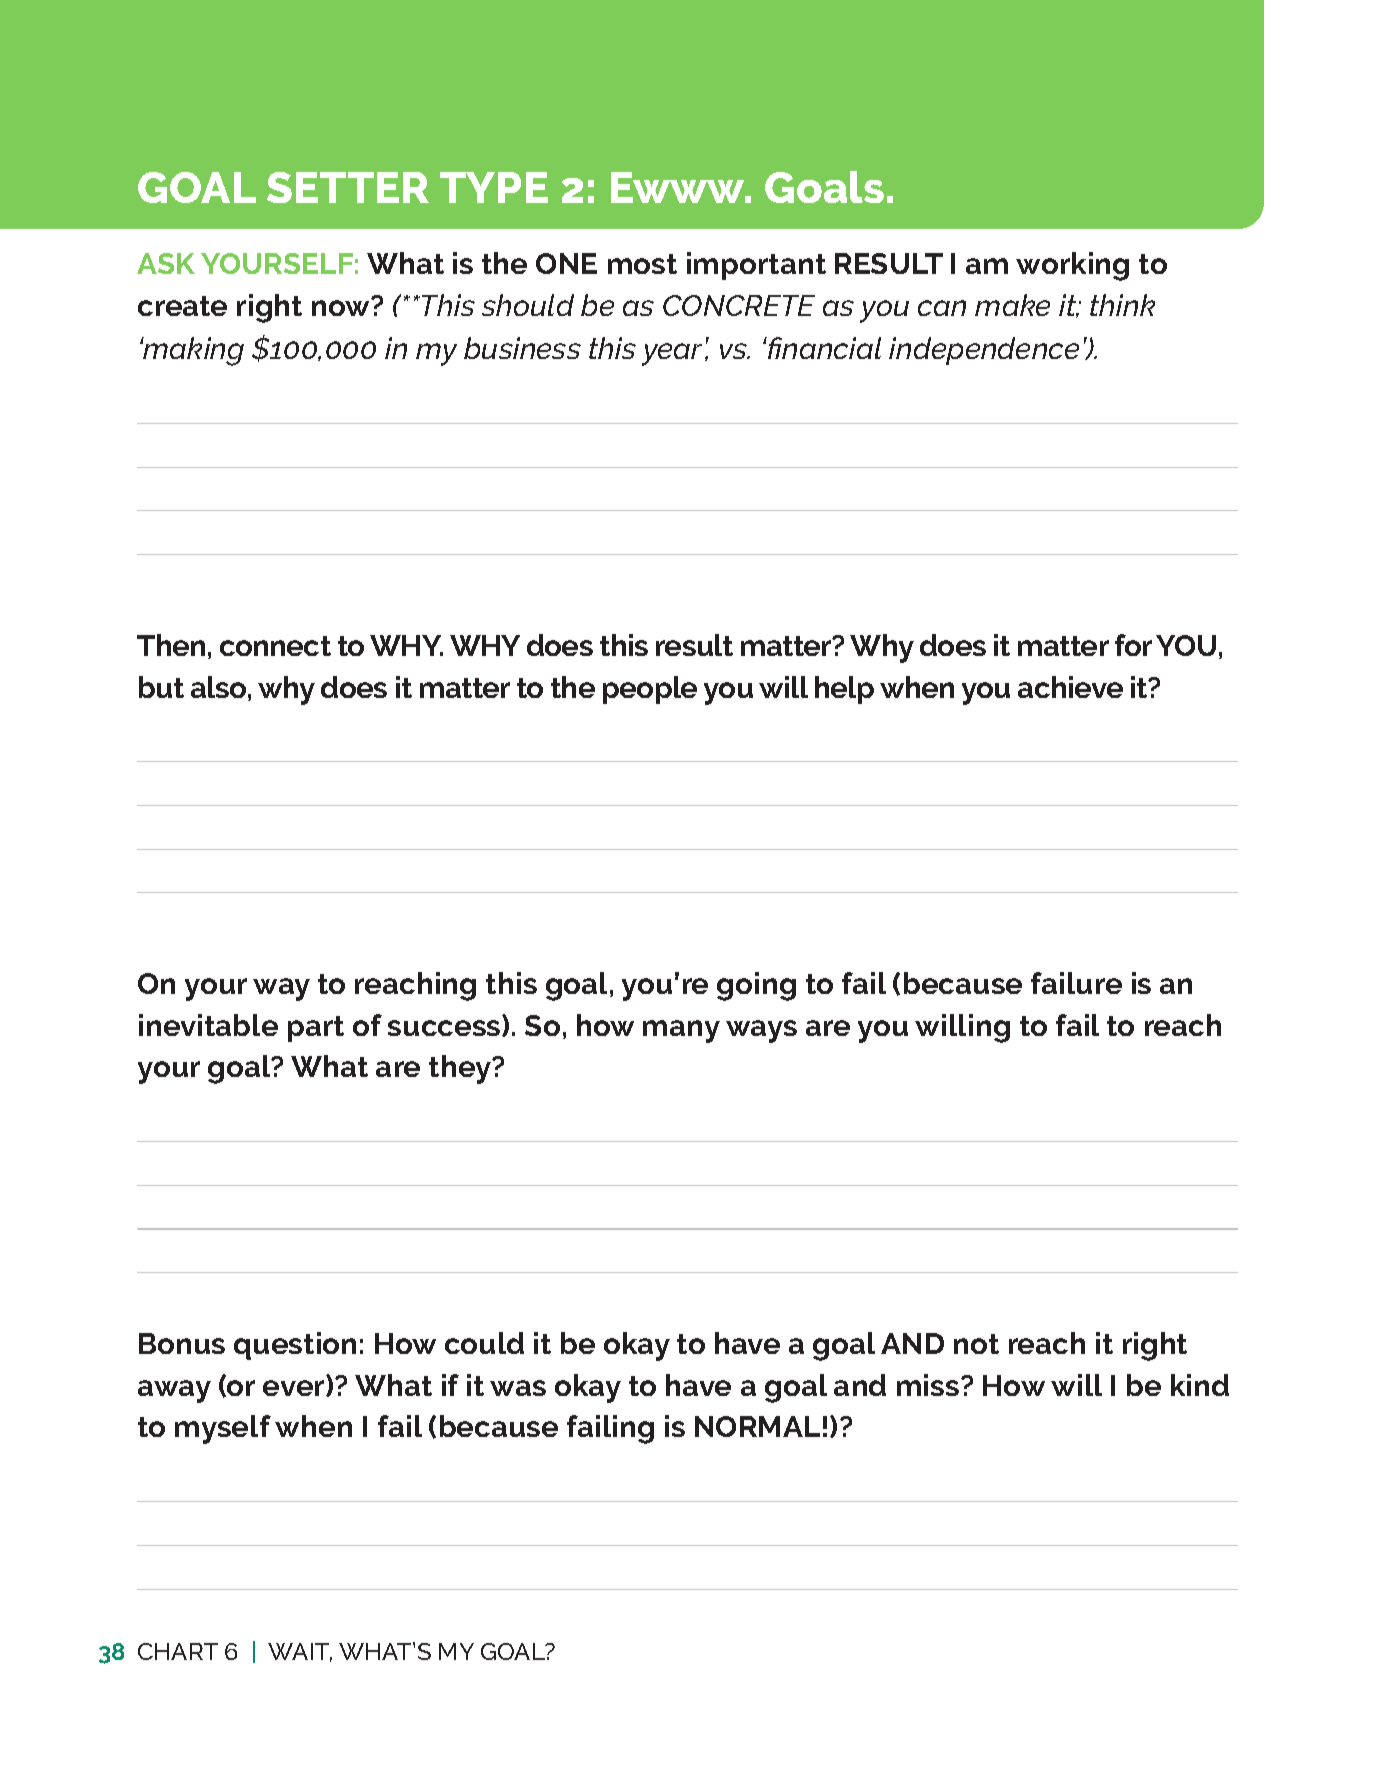  I want to click on SETTER, so click(348, 187).
